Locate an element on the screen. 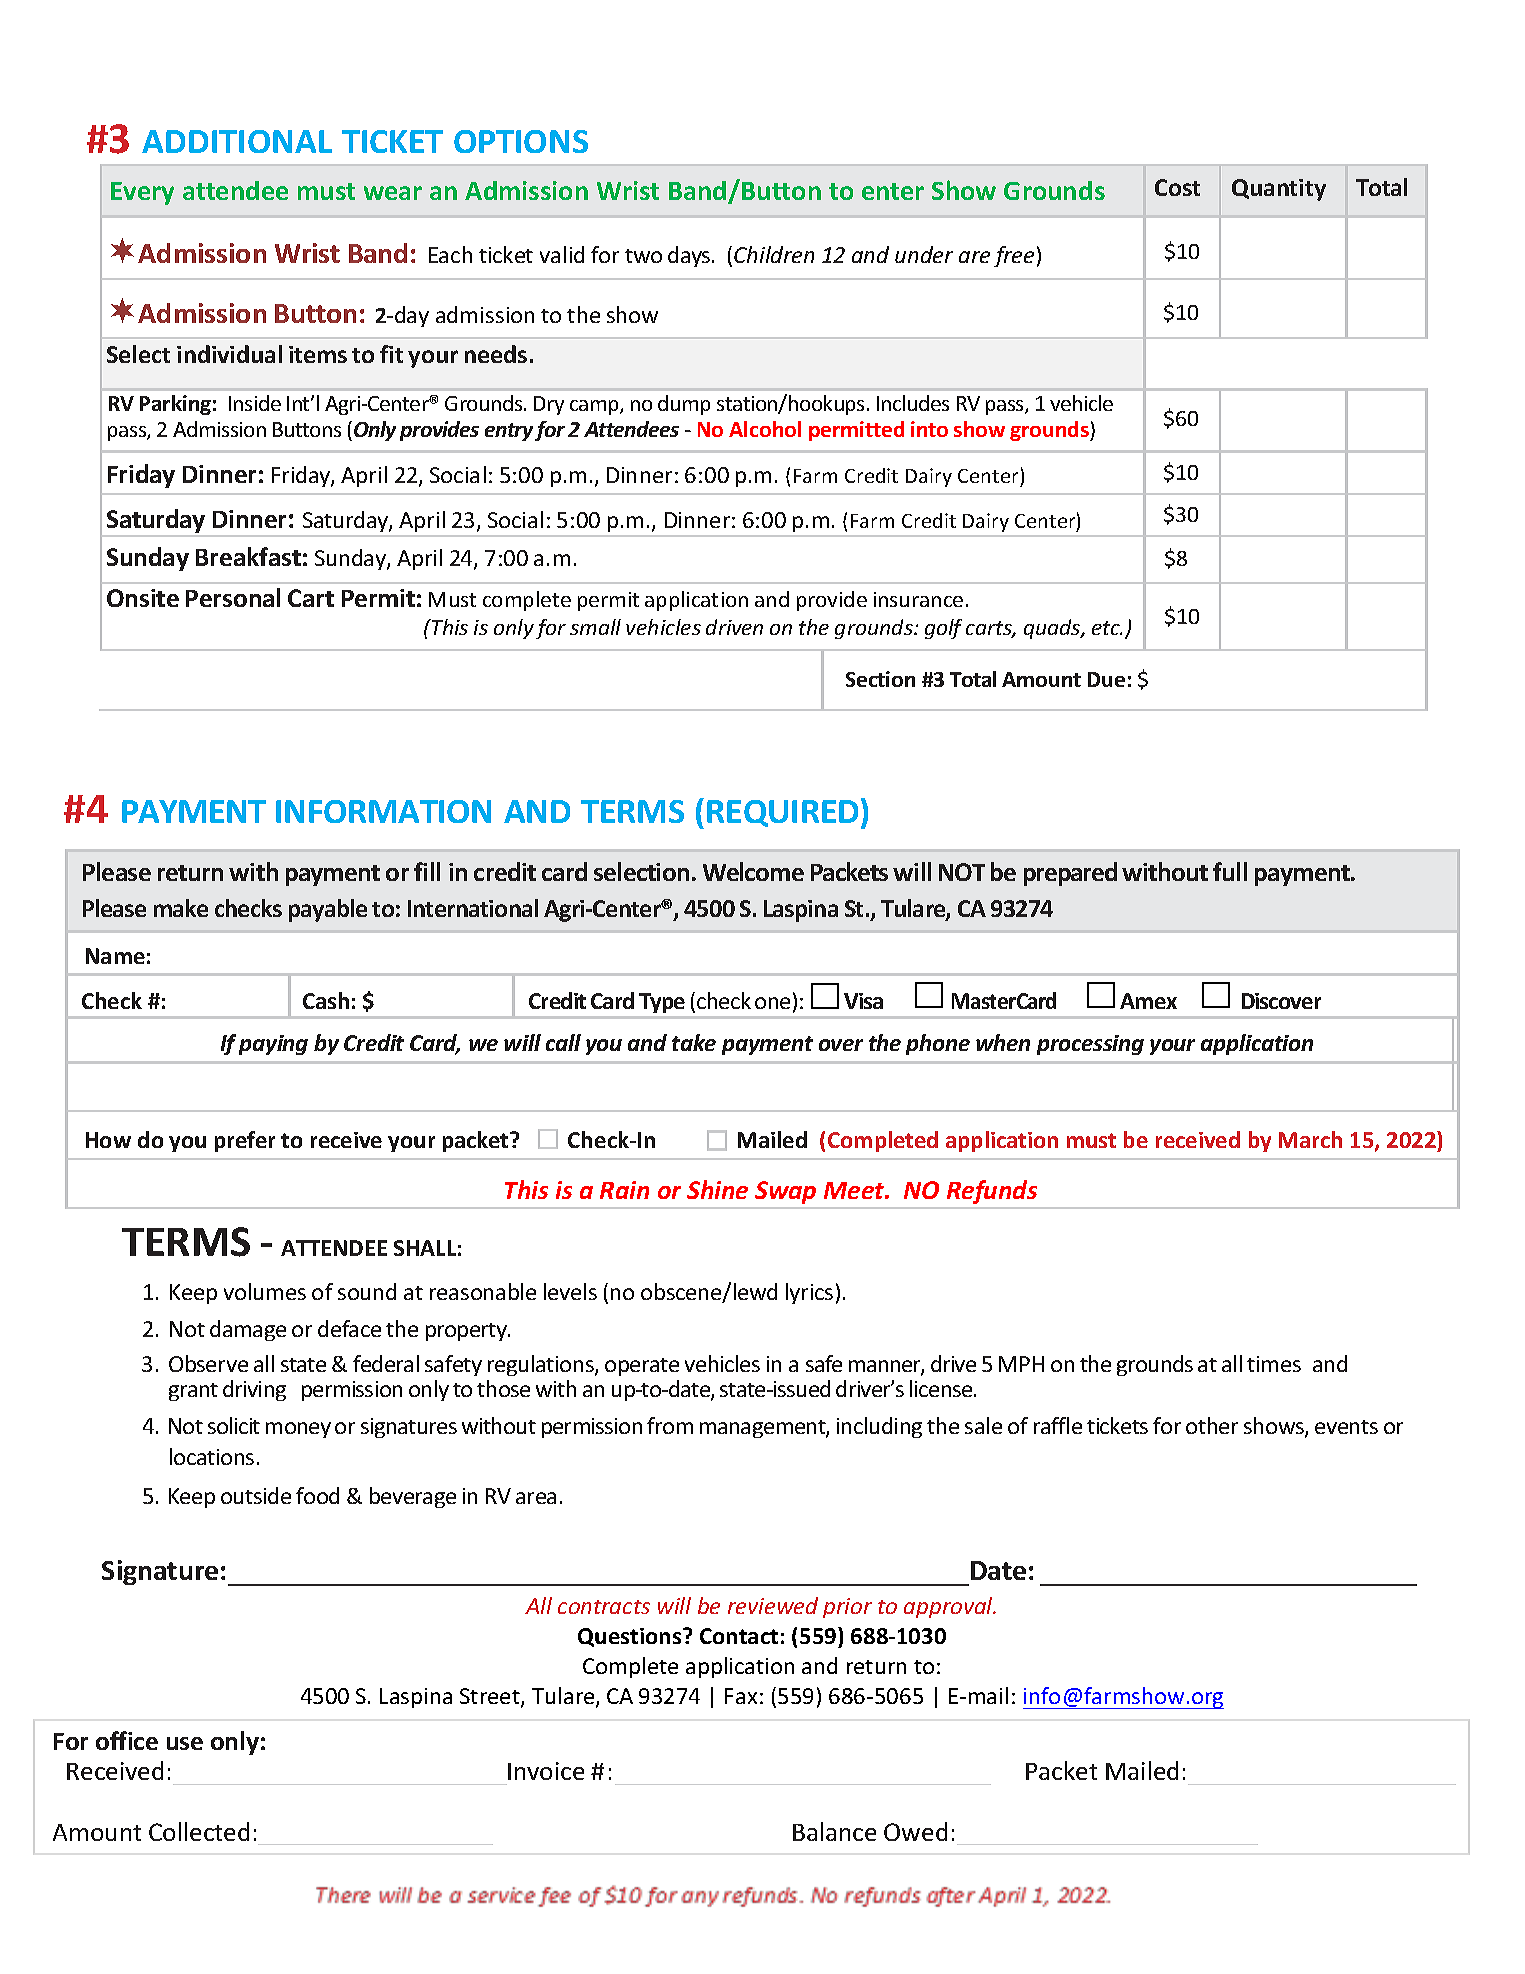  use is located at coordinates (185, 1743).
